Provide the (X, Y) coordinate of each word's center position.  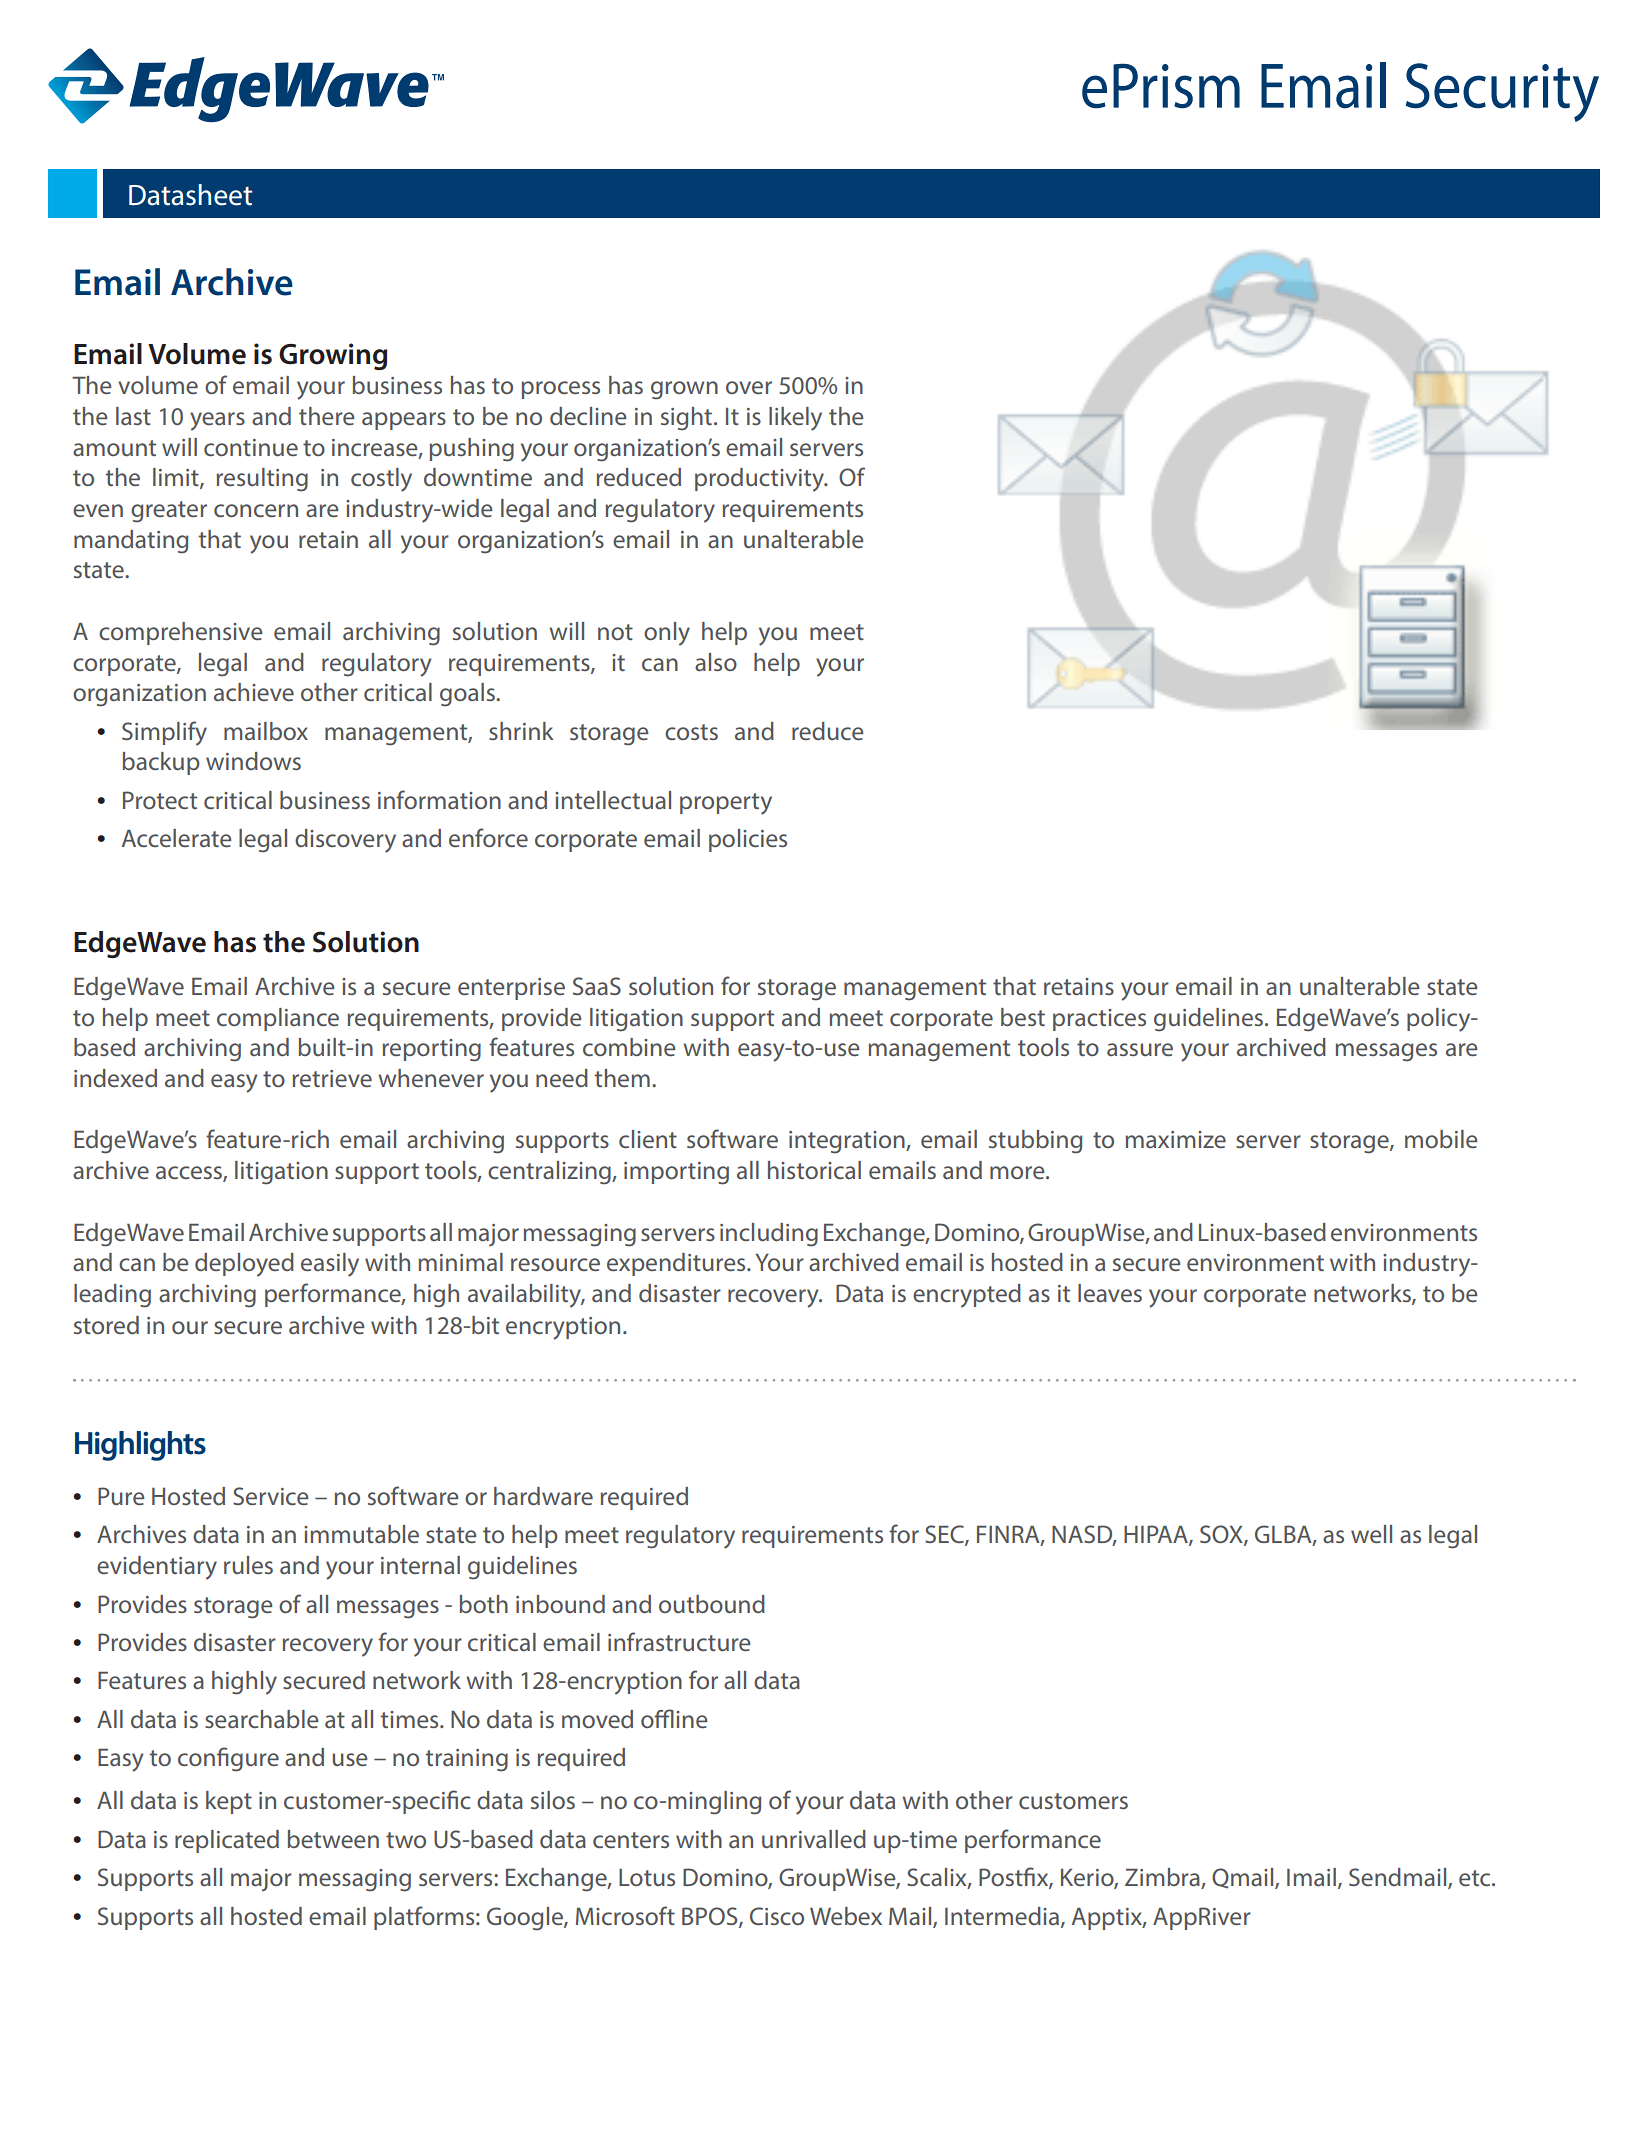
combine (629, 1047)
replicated (227, 1841)
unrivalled (814, 1839)
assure (1140, 1049)
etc (1476, 1878)
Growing (333, 356)
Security (1502, 92)
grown (684, 390)
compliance (278, 1019)
